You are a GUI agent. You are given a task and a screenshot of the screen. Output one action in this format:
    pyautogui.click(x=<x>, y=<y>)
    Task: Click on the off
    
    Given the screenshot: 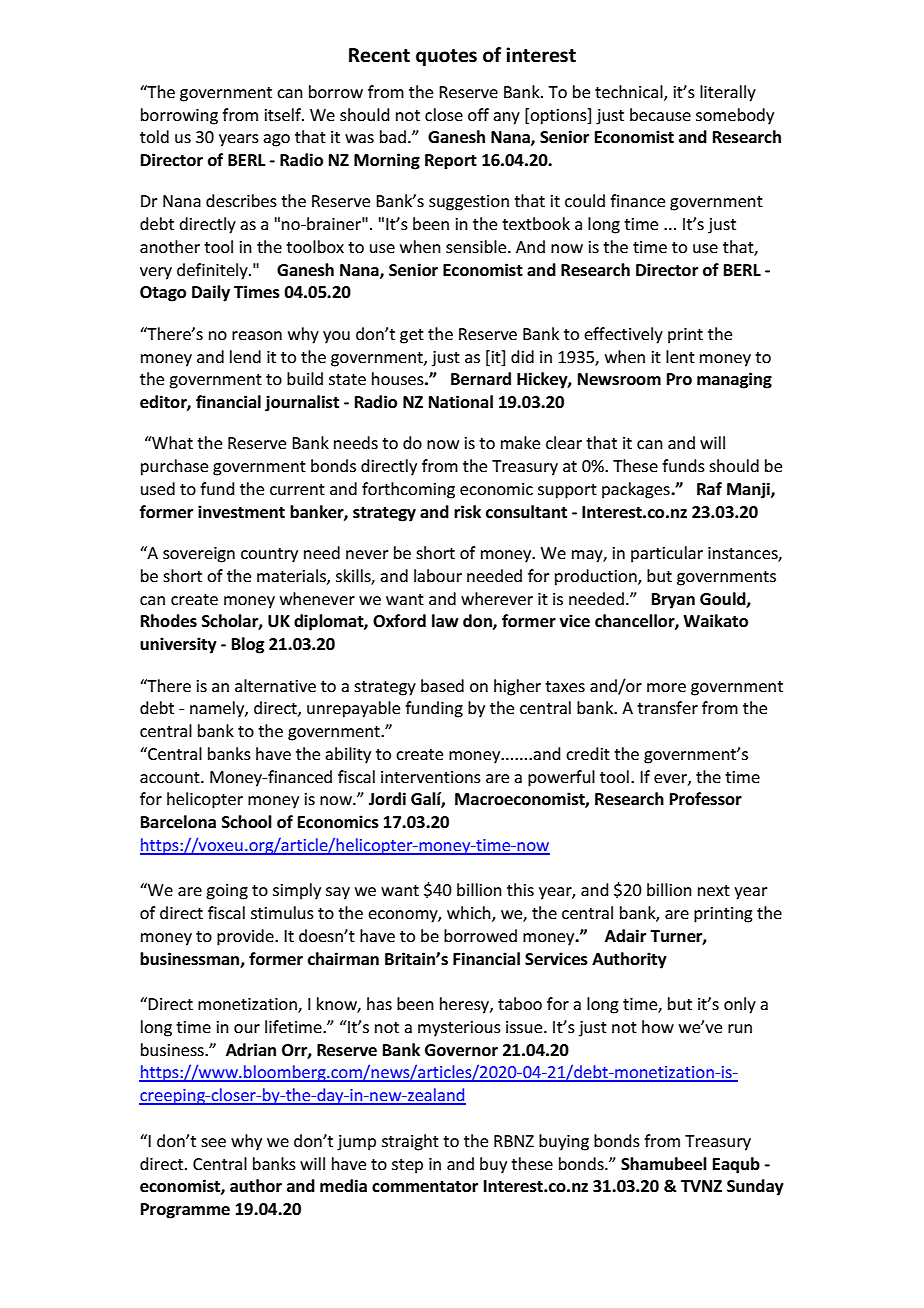 What is the action you would take?
    pyautogui.click(x=478, y=114)
